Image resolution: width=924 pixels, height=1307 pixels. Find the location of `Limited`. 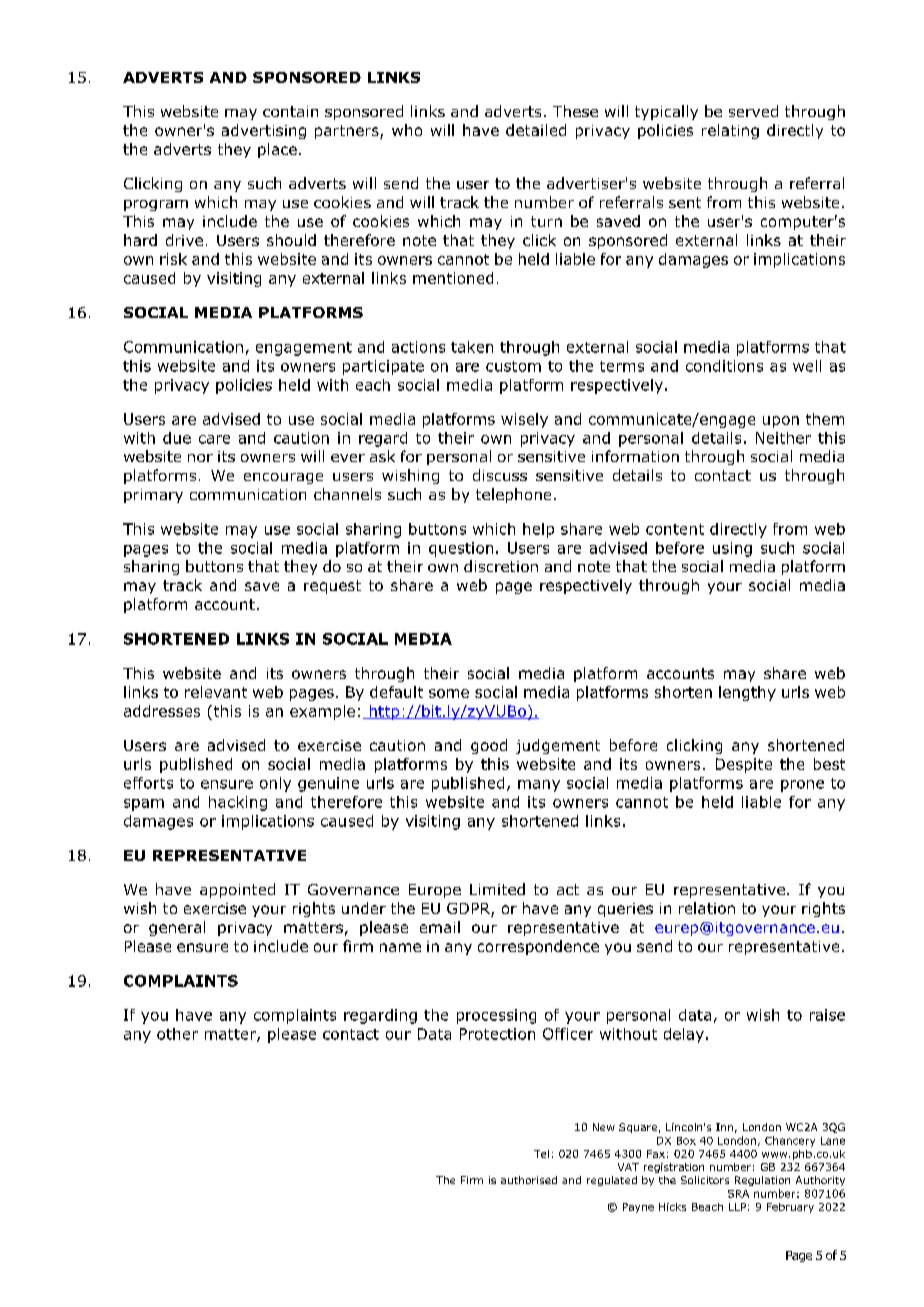

Limited is located at coordinates (497, 889).
